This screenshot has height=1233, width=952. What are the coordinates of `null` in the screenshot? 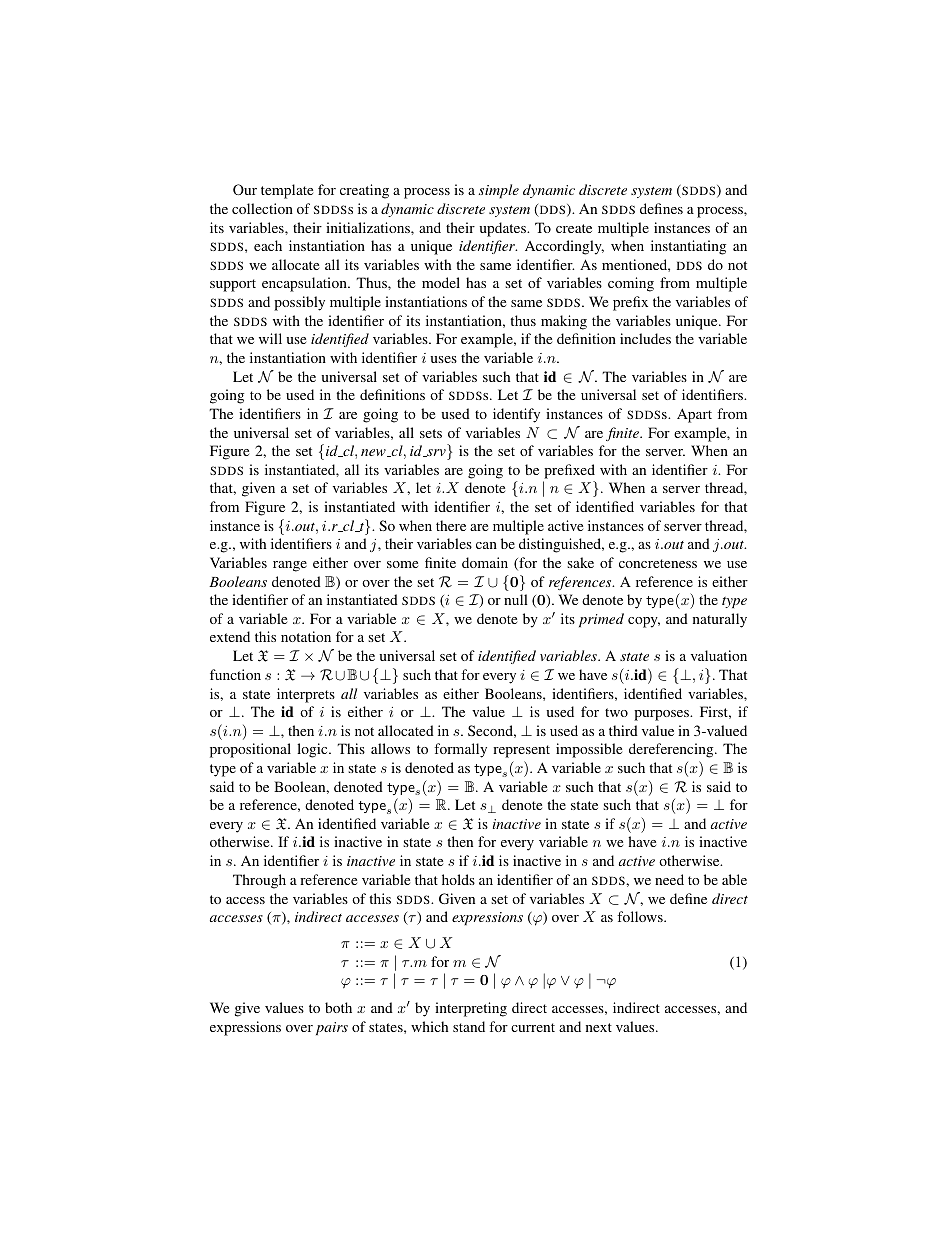 It's located at (516, 599).
